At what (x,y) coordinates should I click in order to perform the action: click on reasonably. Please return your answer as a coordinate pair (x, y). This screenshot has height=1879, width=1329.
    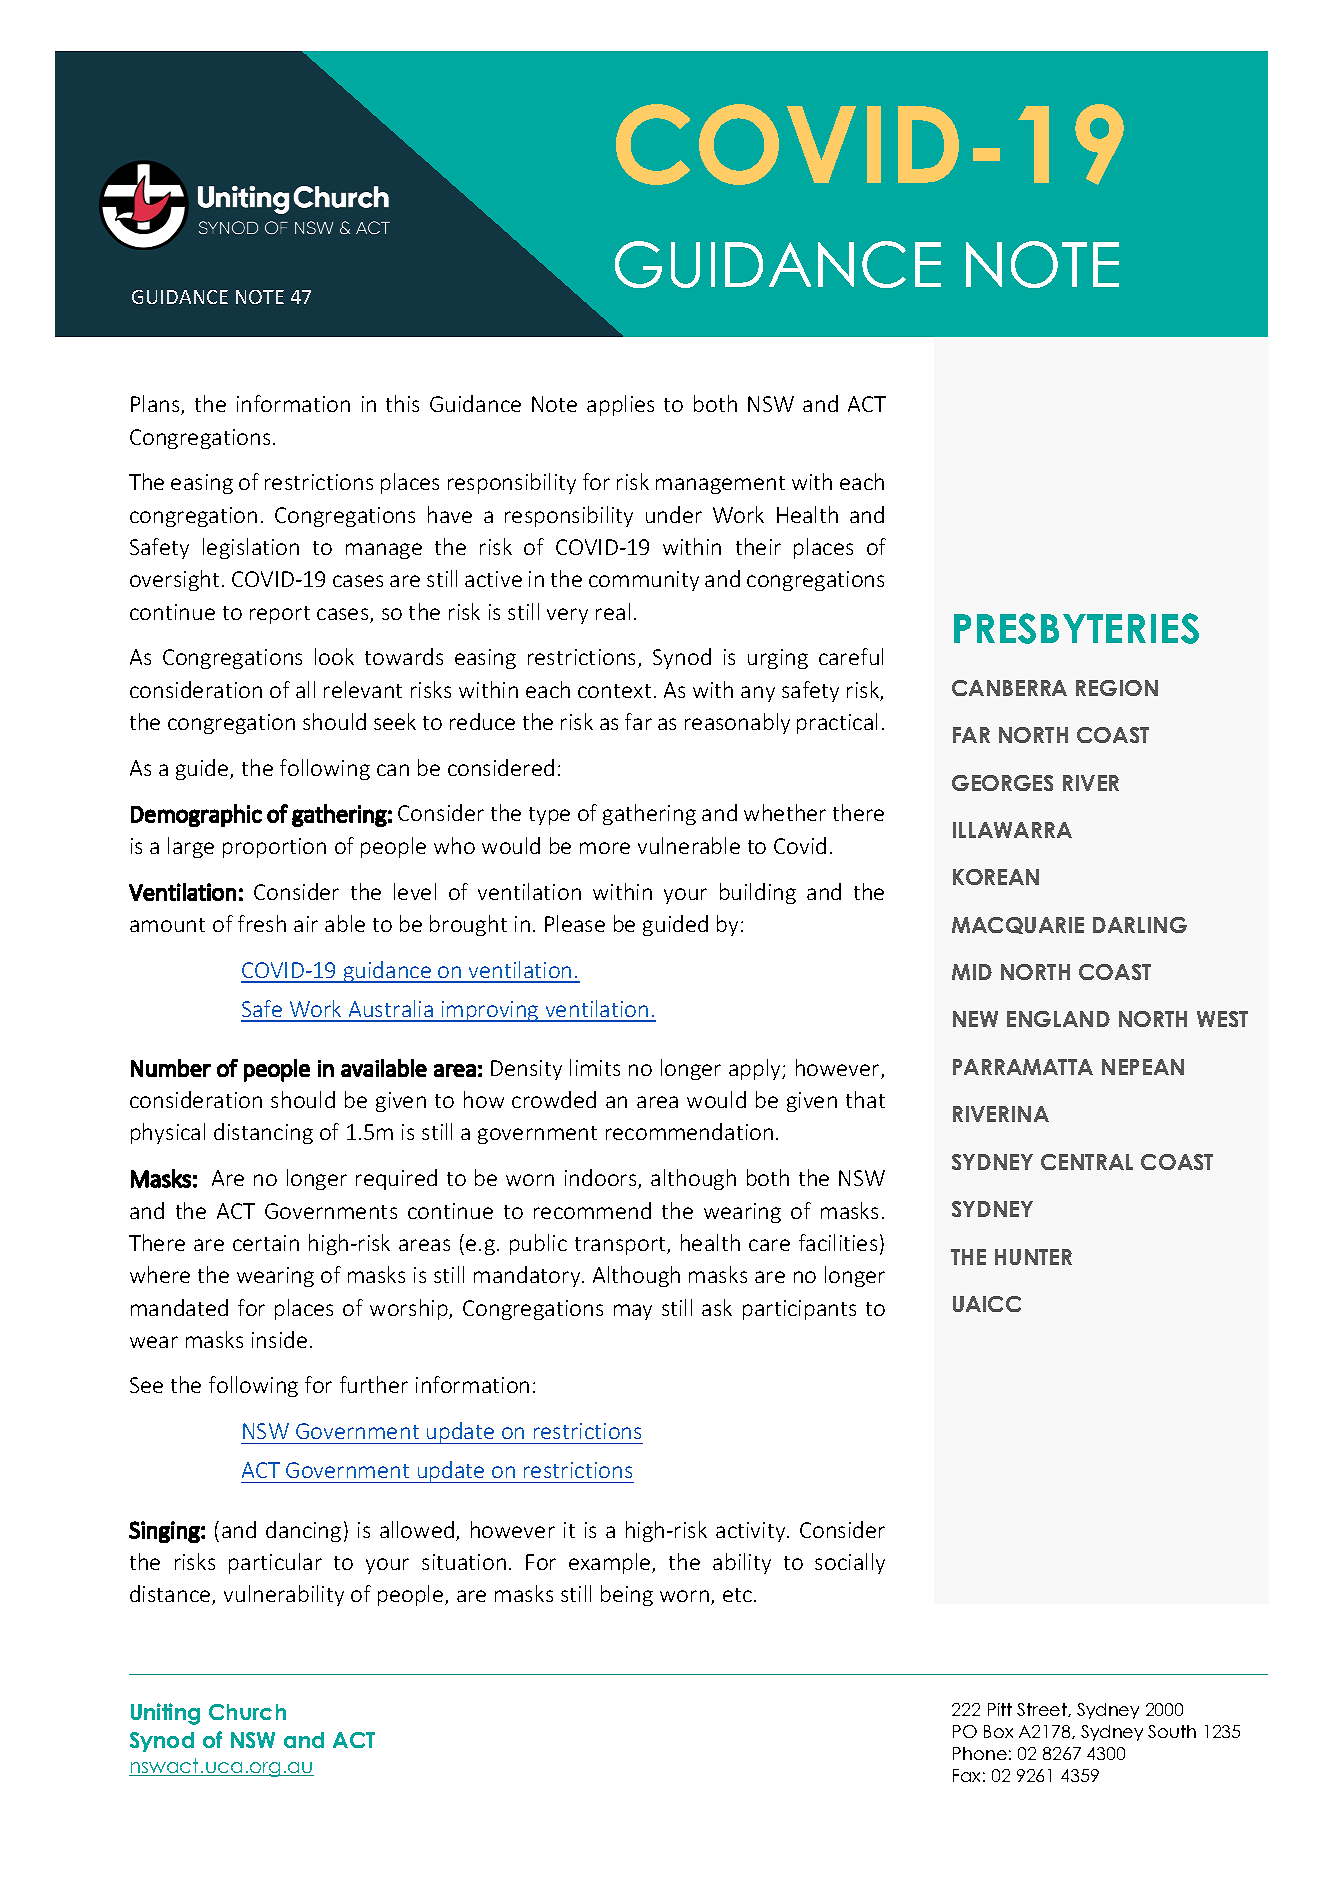
    Looking at the image, I should click on (737, 723).
